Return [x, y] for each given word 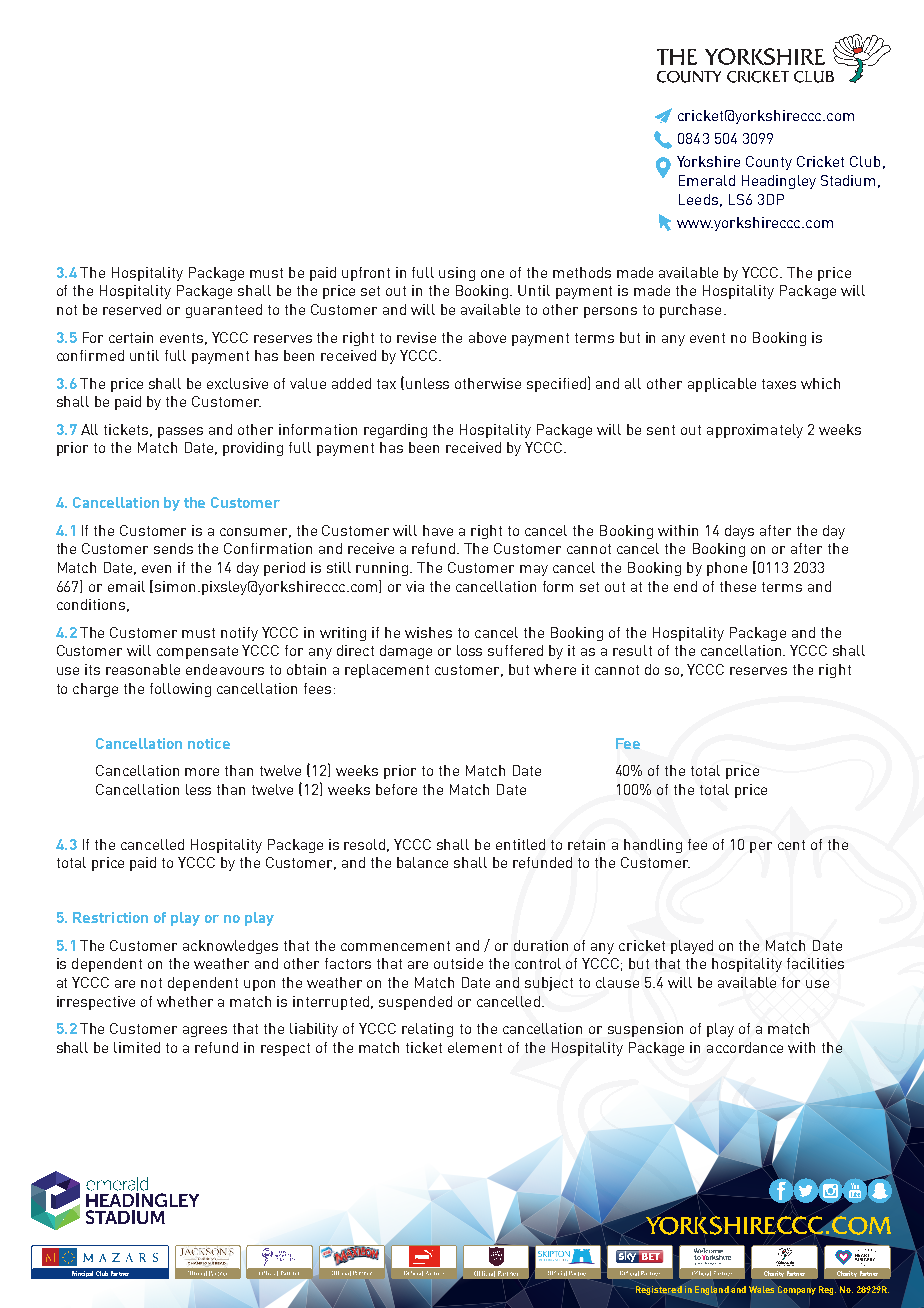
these [738, 586]
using [457, 274]
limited [137, 1047]
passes [180, 432]
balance [422, 862]
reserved [132, 309]
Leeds [698, 199]
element [475, 1047]
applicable [722, 385]
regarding [395, 431]
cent [791, 845]
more [202, 772]
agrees [205, 1031]
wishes [428, 632]
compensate [197, 652]
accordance [745, 1047]
